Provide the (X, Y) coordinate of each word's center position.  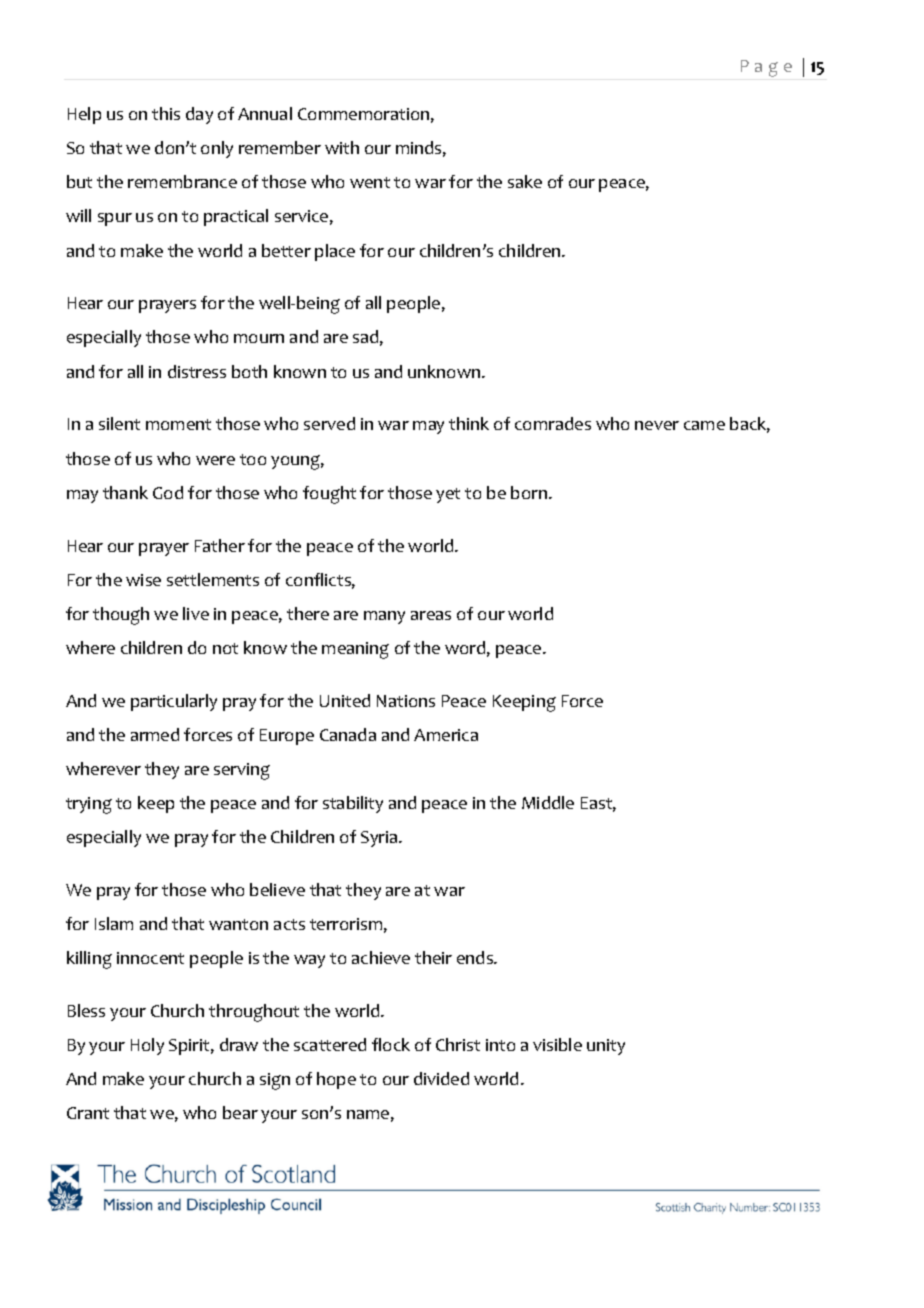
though (121, 616)
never (657, 425)
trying (89, 805)
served (329, 423)
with (342, 147)
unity (606, 1047)
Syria (380, 839)
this (166, 113)
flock (391, 1044)
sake (525, 181)
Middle (548, 802)
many (384, 617)
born (530, 492)
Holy (147, 1046)
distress (197, 371)
